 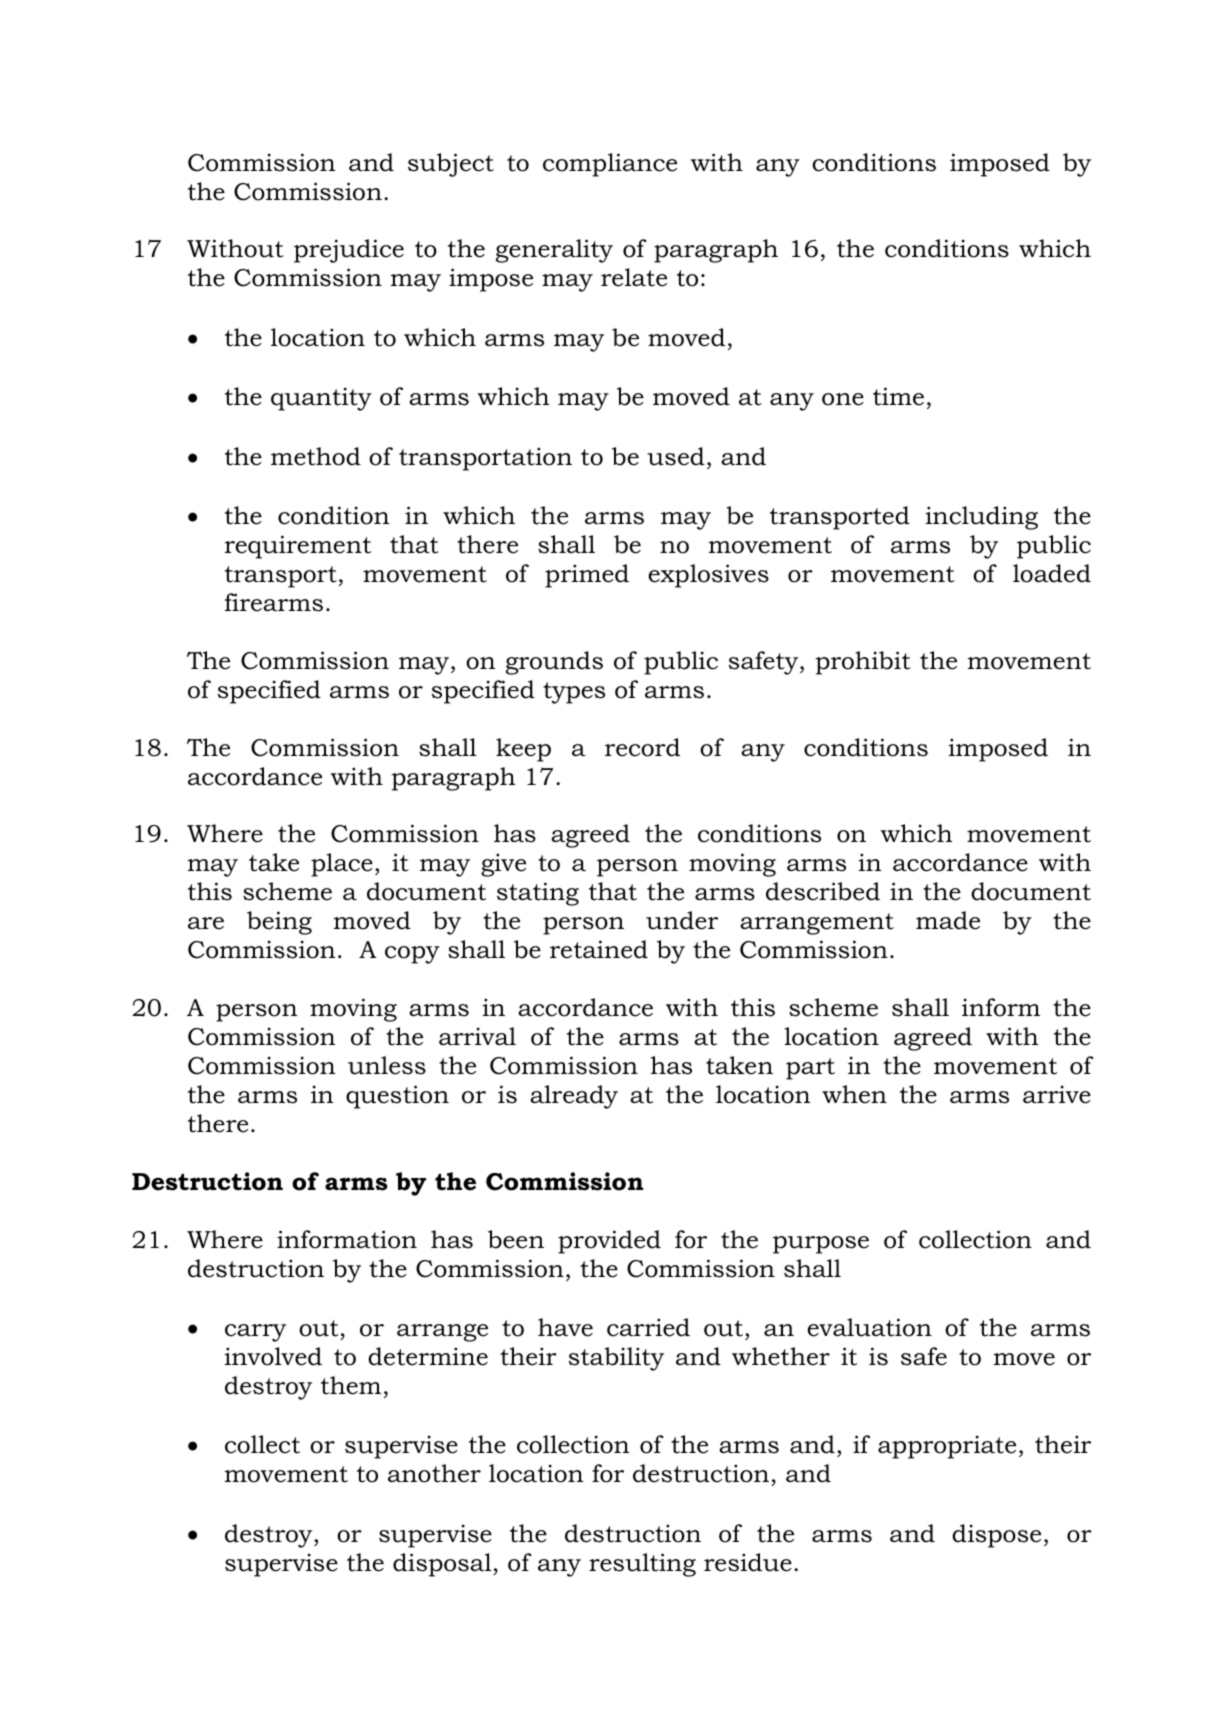 What do you see at coordinates (981, 518) in the screenshot?
I see `including` at bounding box center [981, 518].
